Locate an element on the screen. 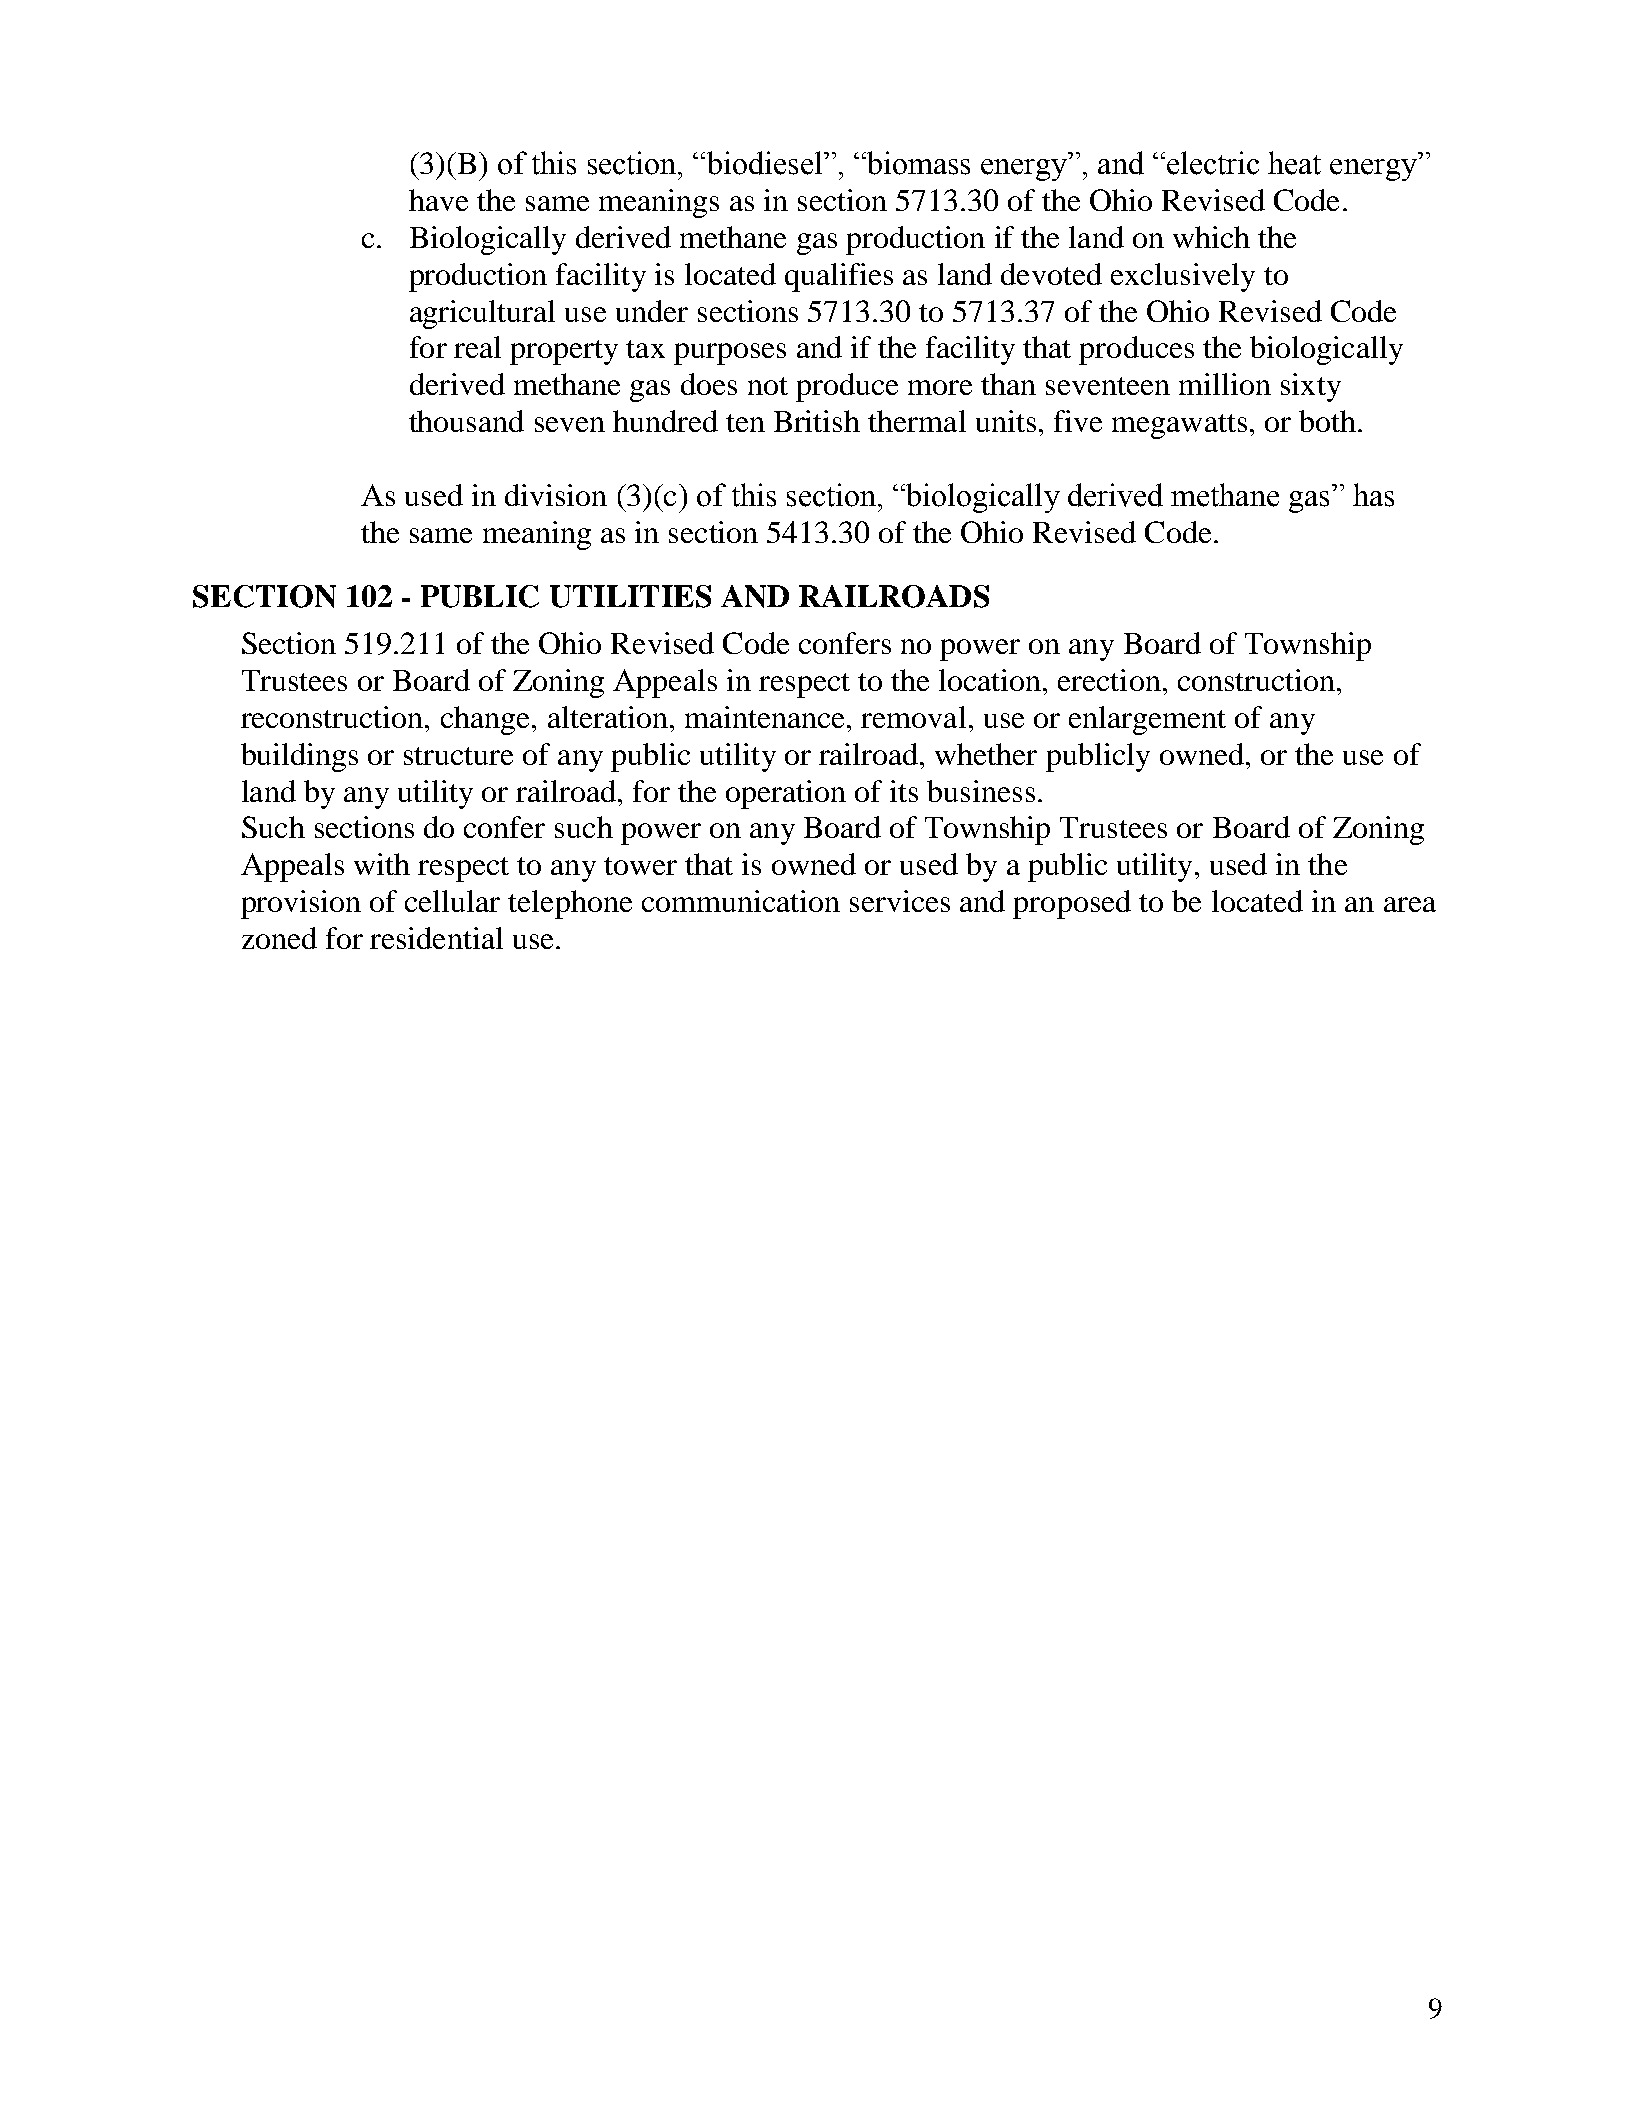 This screenshot has width=1635, height=2116. services is located at coordinates (900, 901).
